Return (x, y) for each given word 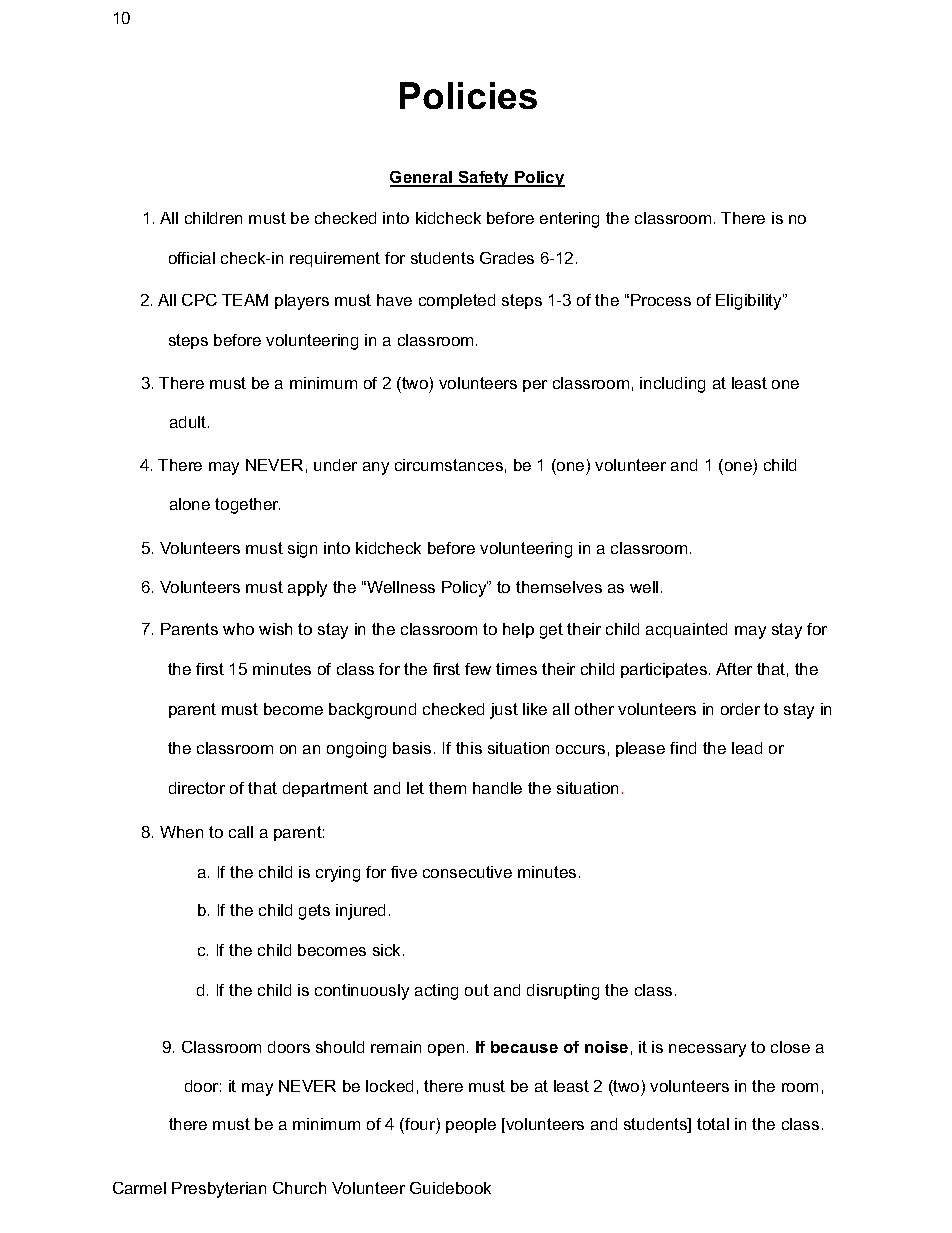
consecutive (467, 872)
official (192, 258)
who (238, 629)
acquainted (686, 630)
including (672, 385)
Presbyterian (219, 1190)
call (241, 832)
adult (189, 422)
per (535, 386)
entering (569, 220)
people (471, 1125)
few (478, 669)
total (713, 1124)
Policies (468, 95)
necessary (707, 1050)
